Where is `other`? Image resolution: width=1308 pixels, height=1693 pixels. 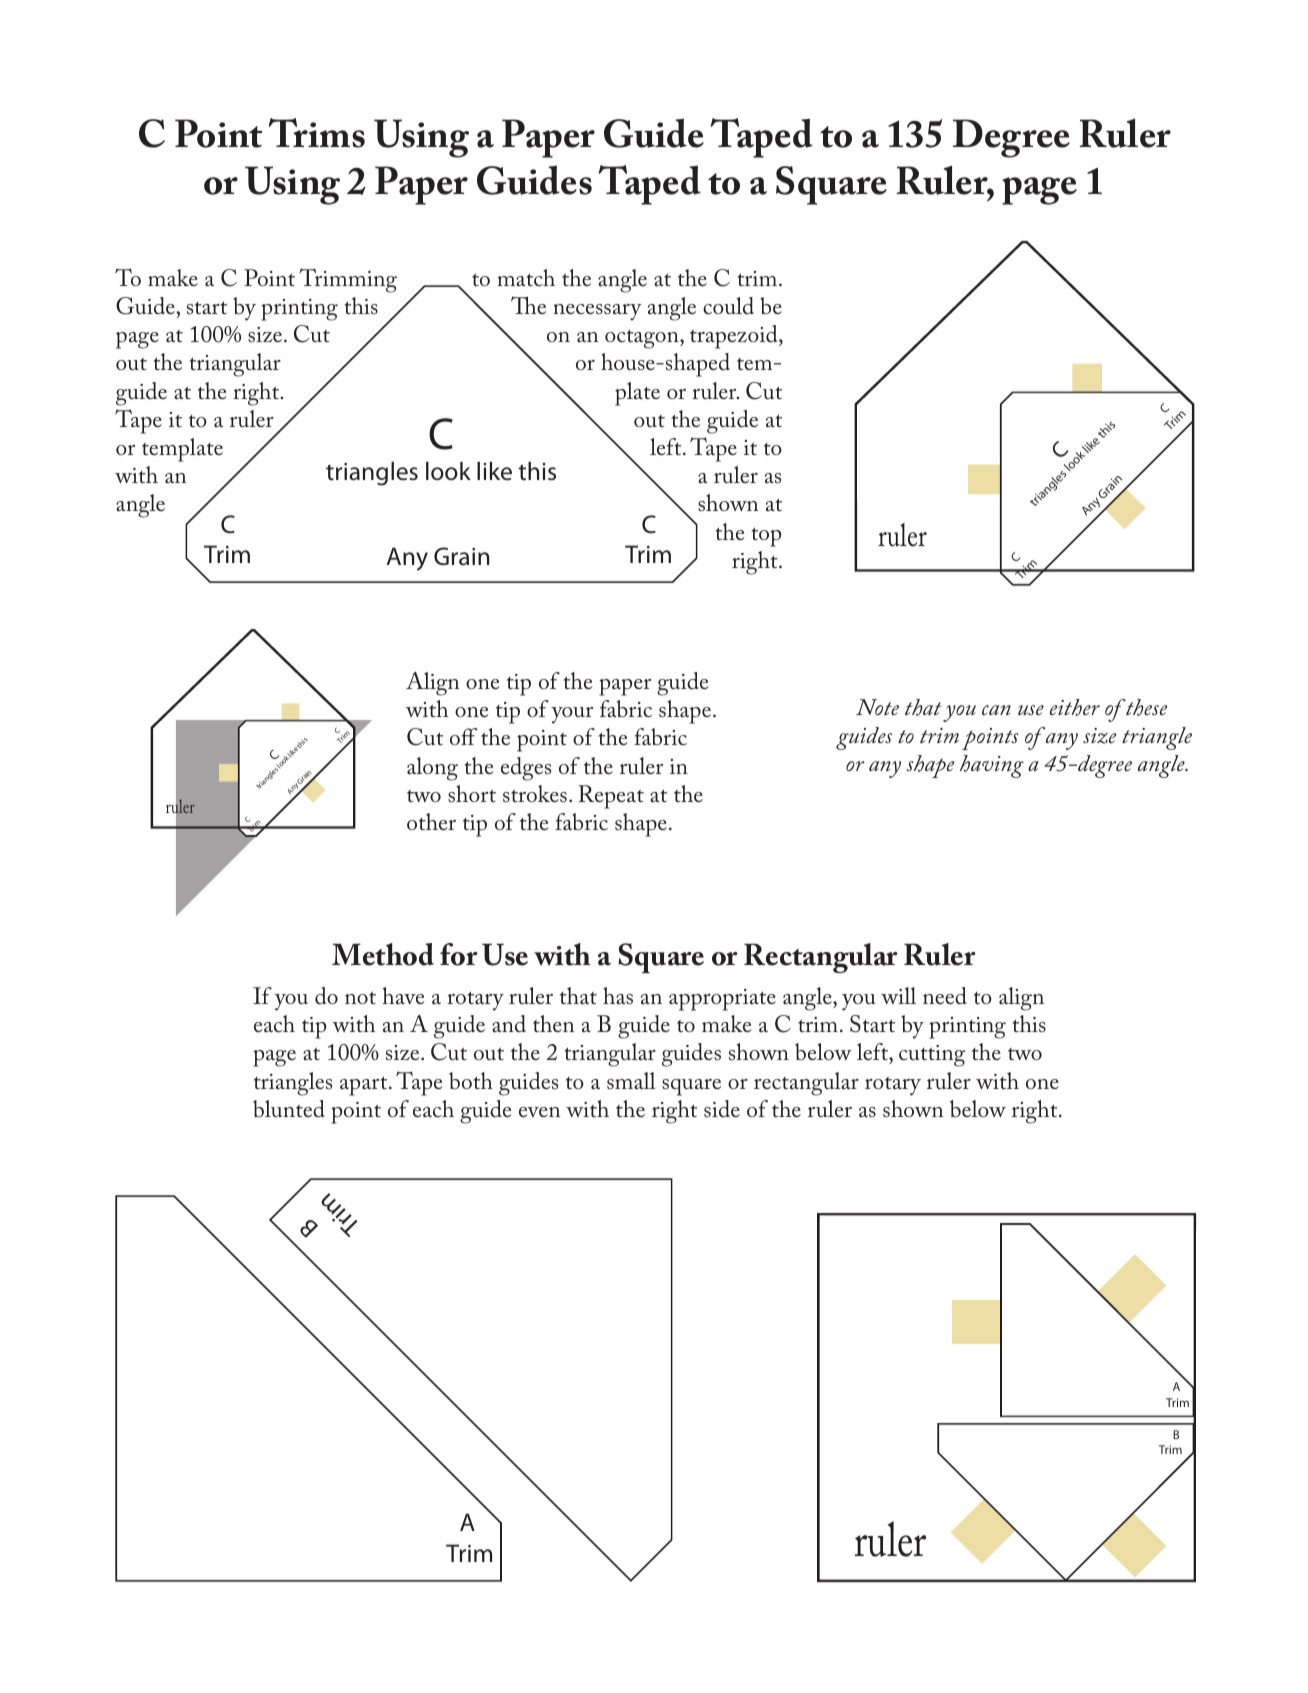
other is located at coordinates (431, 822).
